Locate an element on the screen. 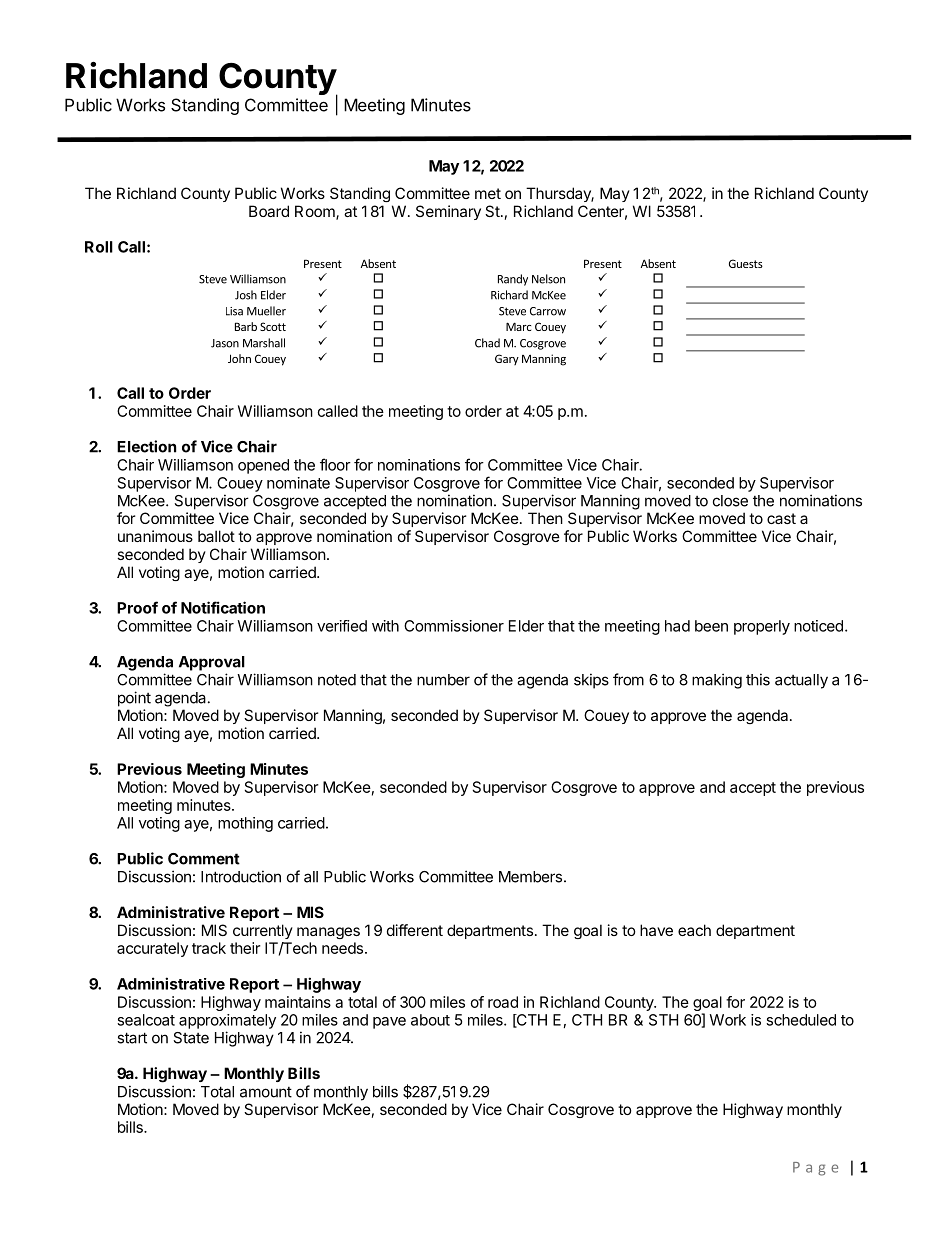  been is located at coordinates (711, 626).
